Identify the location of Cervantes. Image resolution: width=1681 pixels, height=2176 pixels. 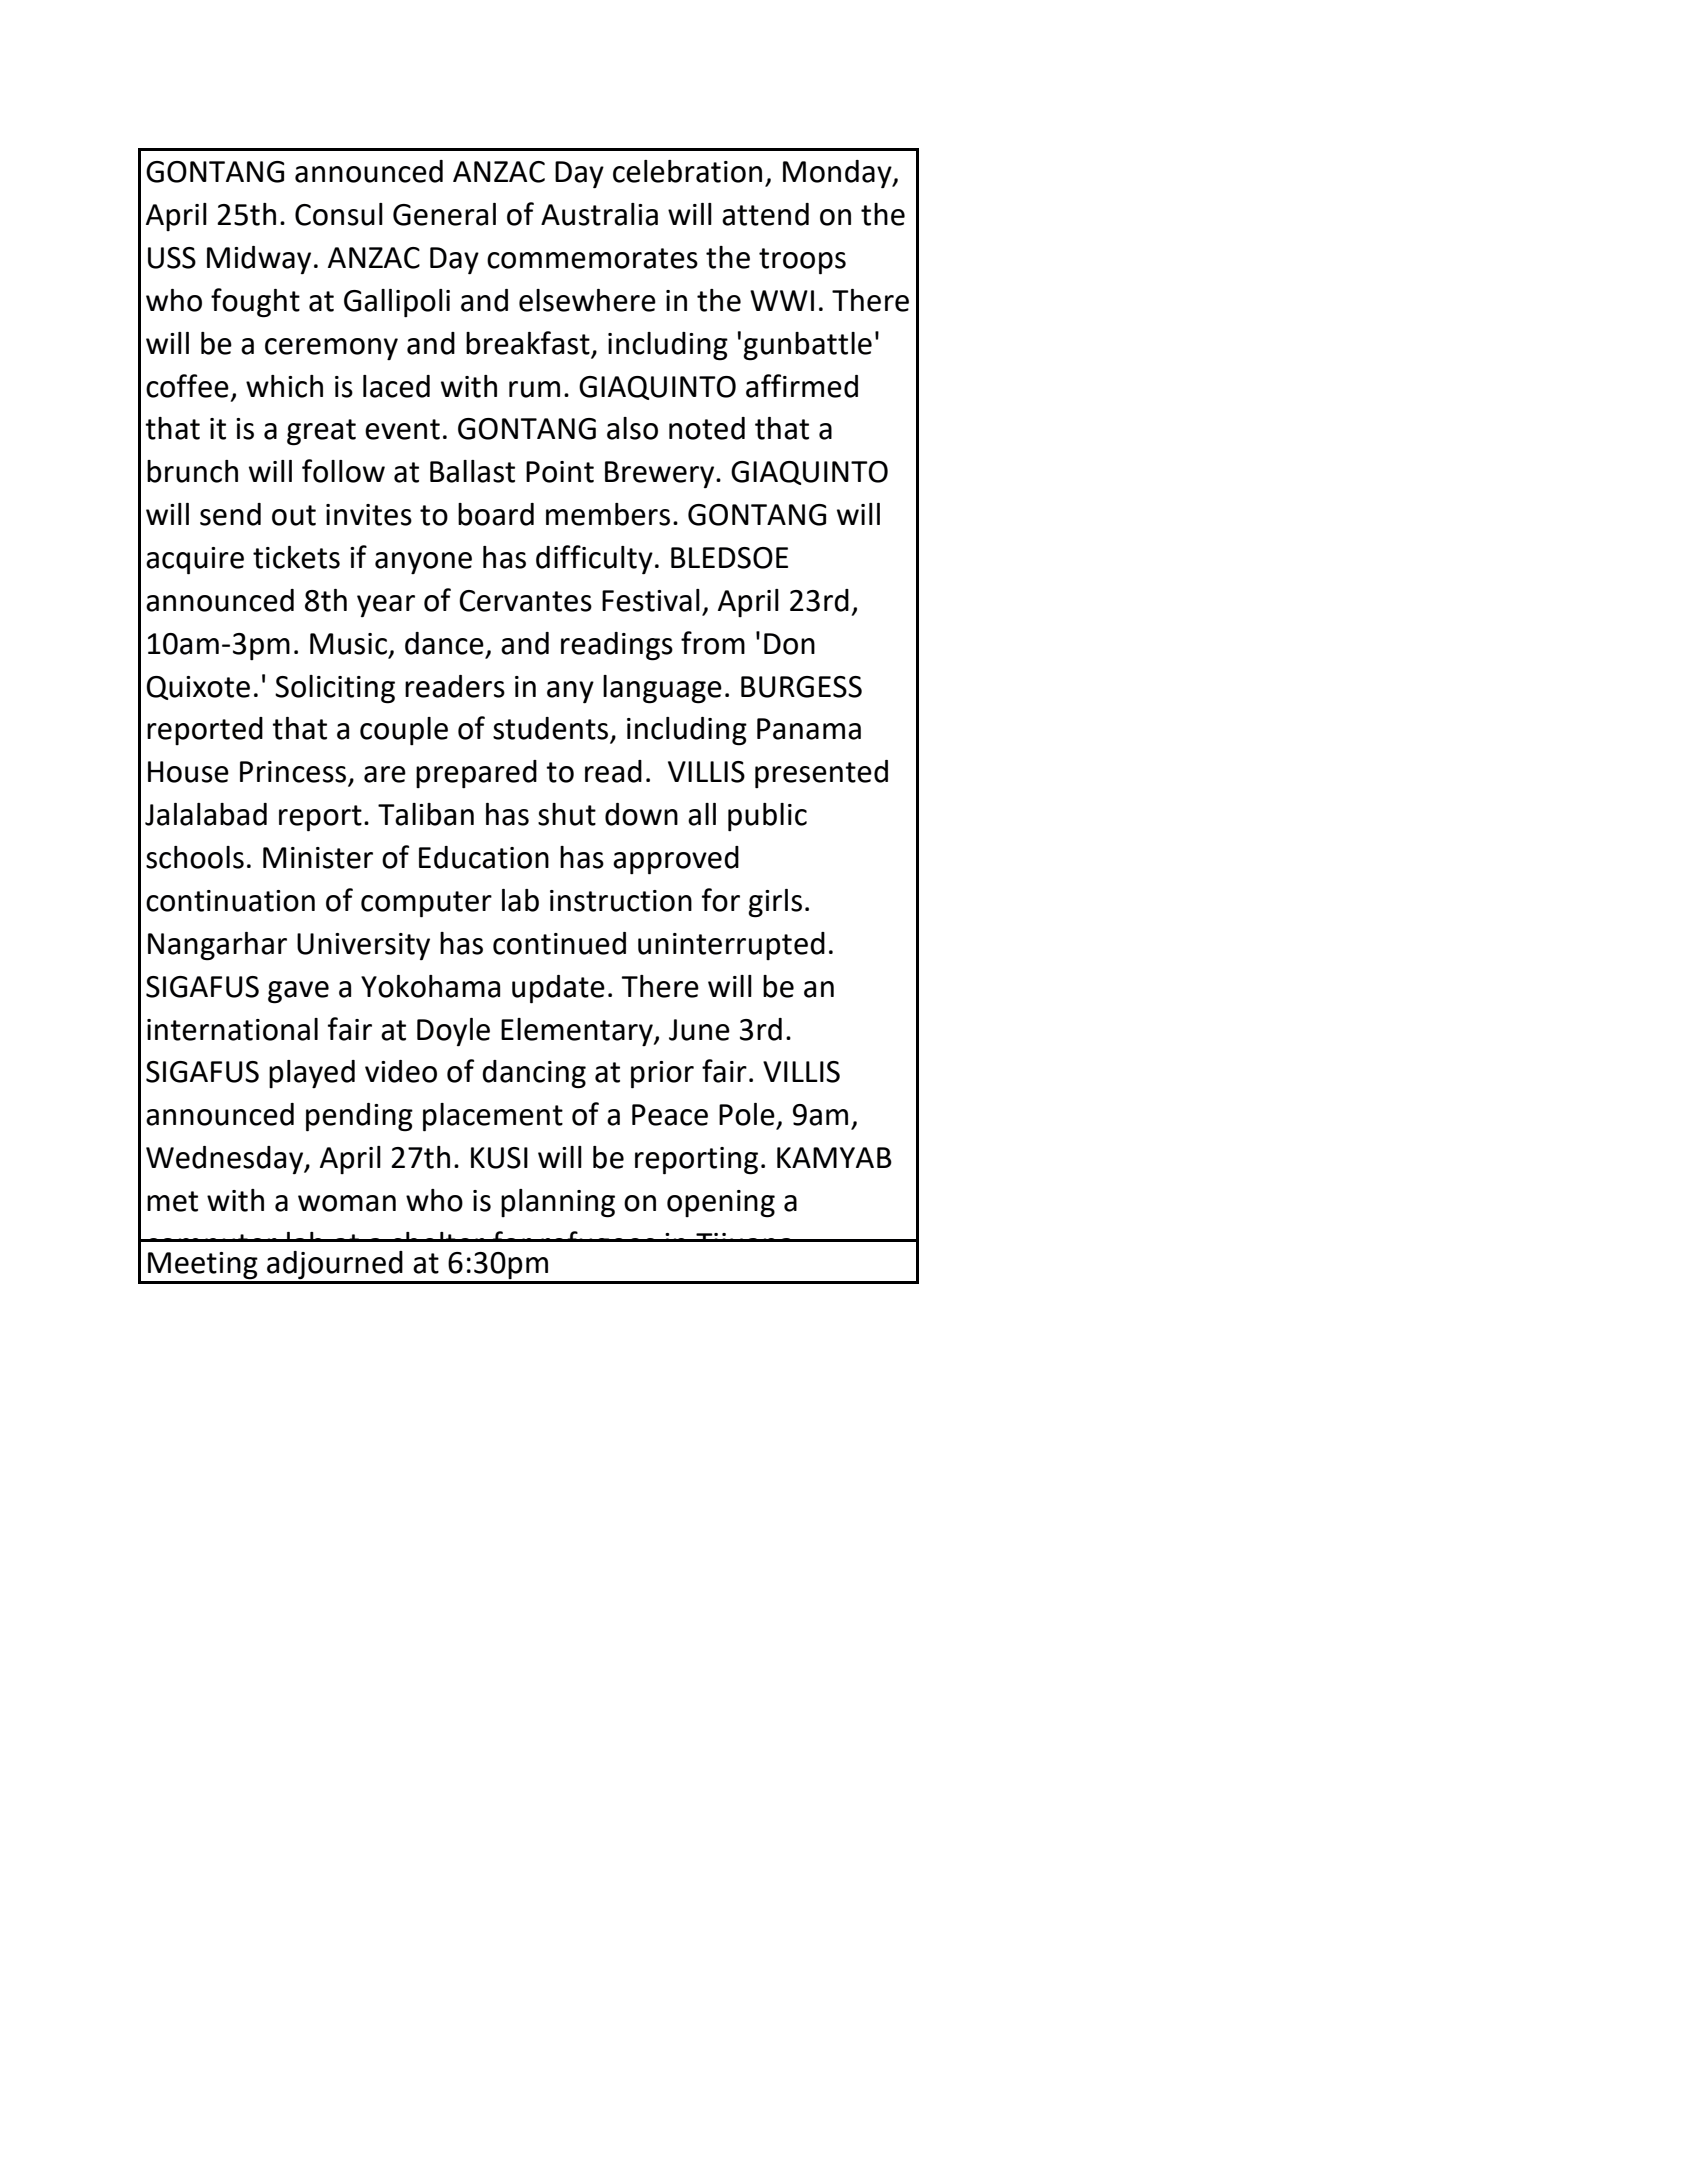
(525, 601).
